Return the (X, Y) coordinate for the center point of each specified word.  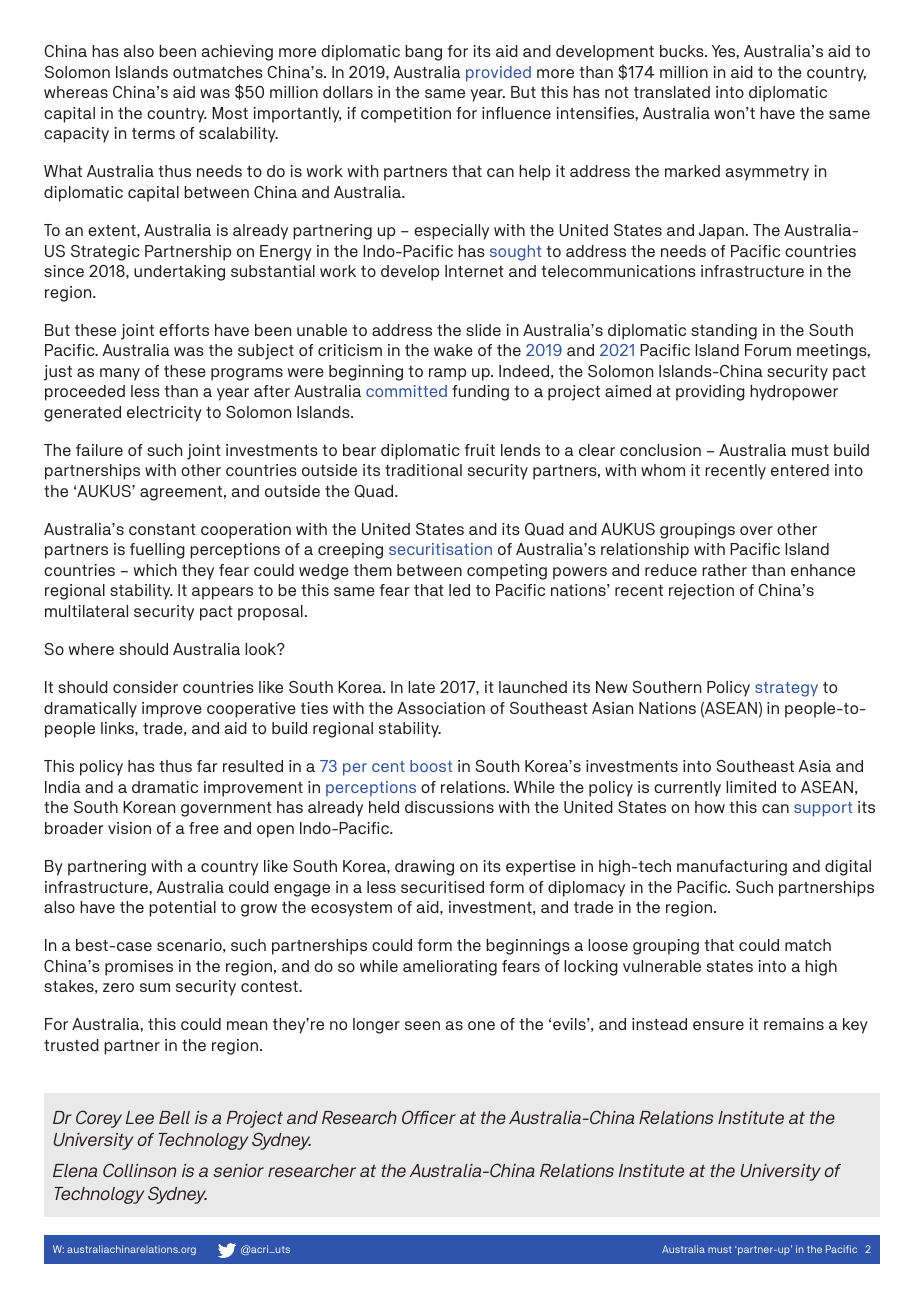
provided (498, 74)
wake (453, 350)
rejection (701, 592)
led (459, 590)
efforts (184, 330)
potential (182, 909)
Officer (429, 1117)
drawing (424, 868)
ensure (718, 1025)
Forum (768, 350)
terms (153, 133)
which (155, 570)
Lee (140, 1117)
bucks (683, 51)
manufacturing (732, 868)
